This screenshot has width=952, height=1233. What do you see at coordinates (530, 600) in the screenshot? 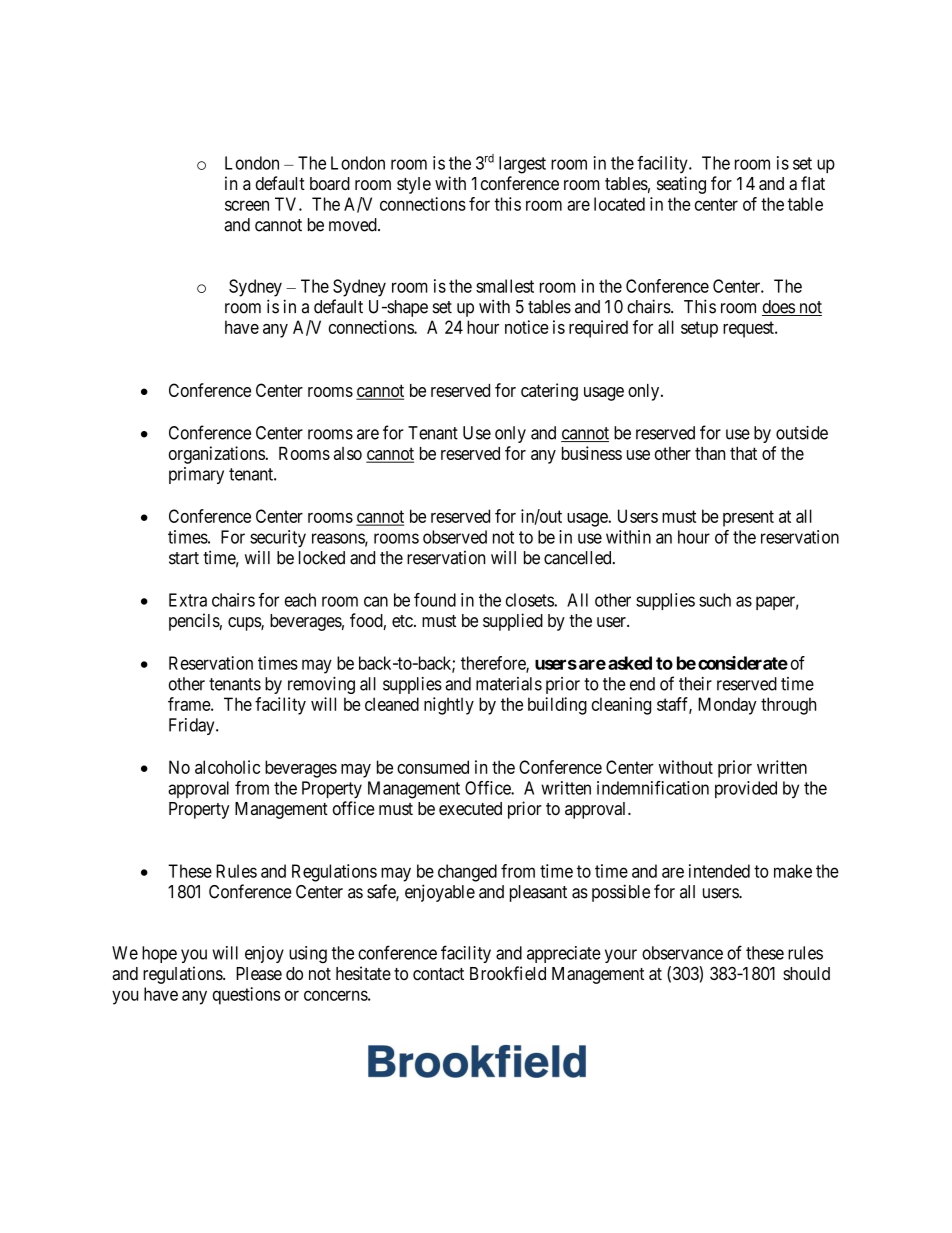
I see `closets` at bounding box center [530, 600].
